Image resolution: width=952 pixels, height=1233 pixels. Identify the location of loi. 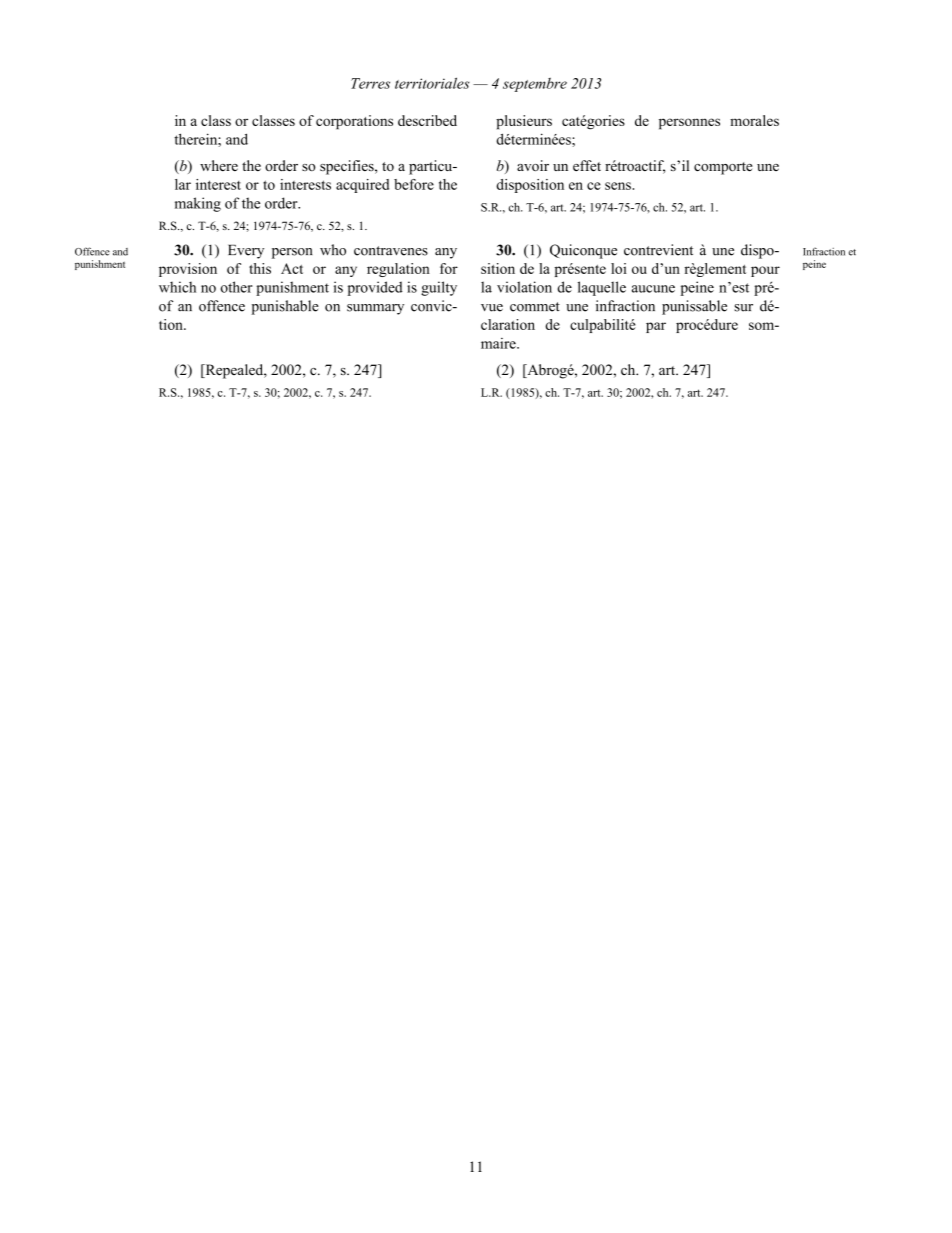
(619, 268).
